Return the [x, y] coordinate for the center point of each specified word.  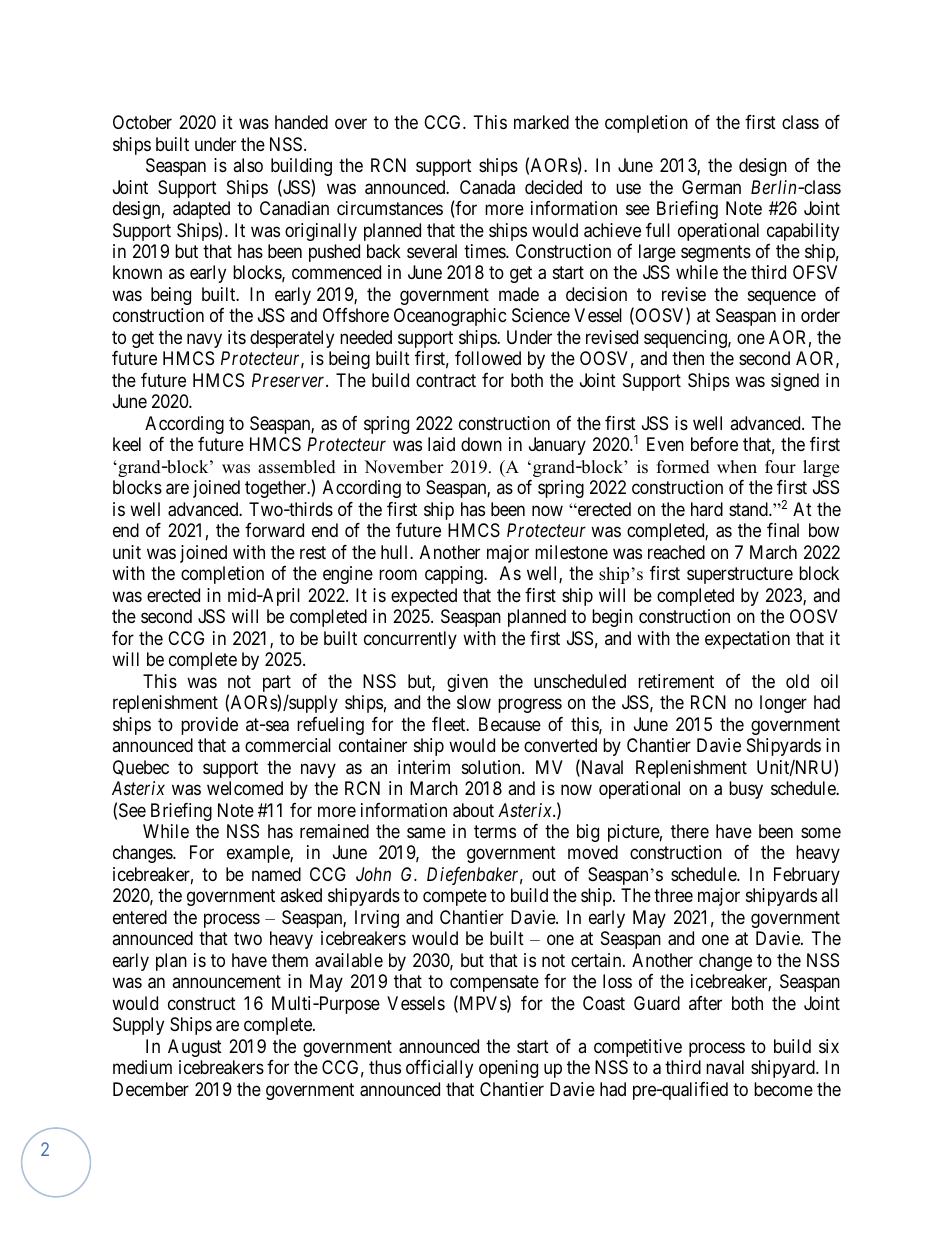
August [195, 1048]
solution [492, 767]
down [481, 444]
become [783, 1089]
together [277, 489]
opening [508, 1069]
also [248, 165]
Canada [487, 187]
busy [746, 790]
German [711, 187]
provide [209, 726]
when [737, 467]
